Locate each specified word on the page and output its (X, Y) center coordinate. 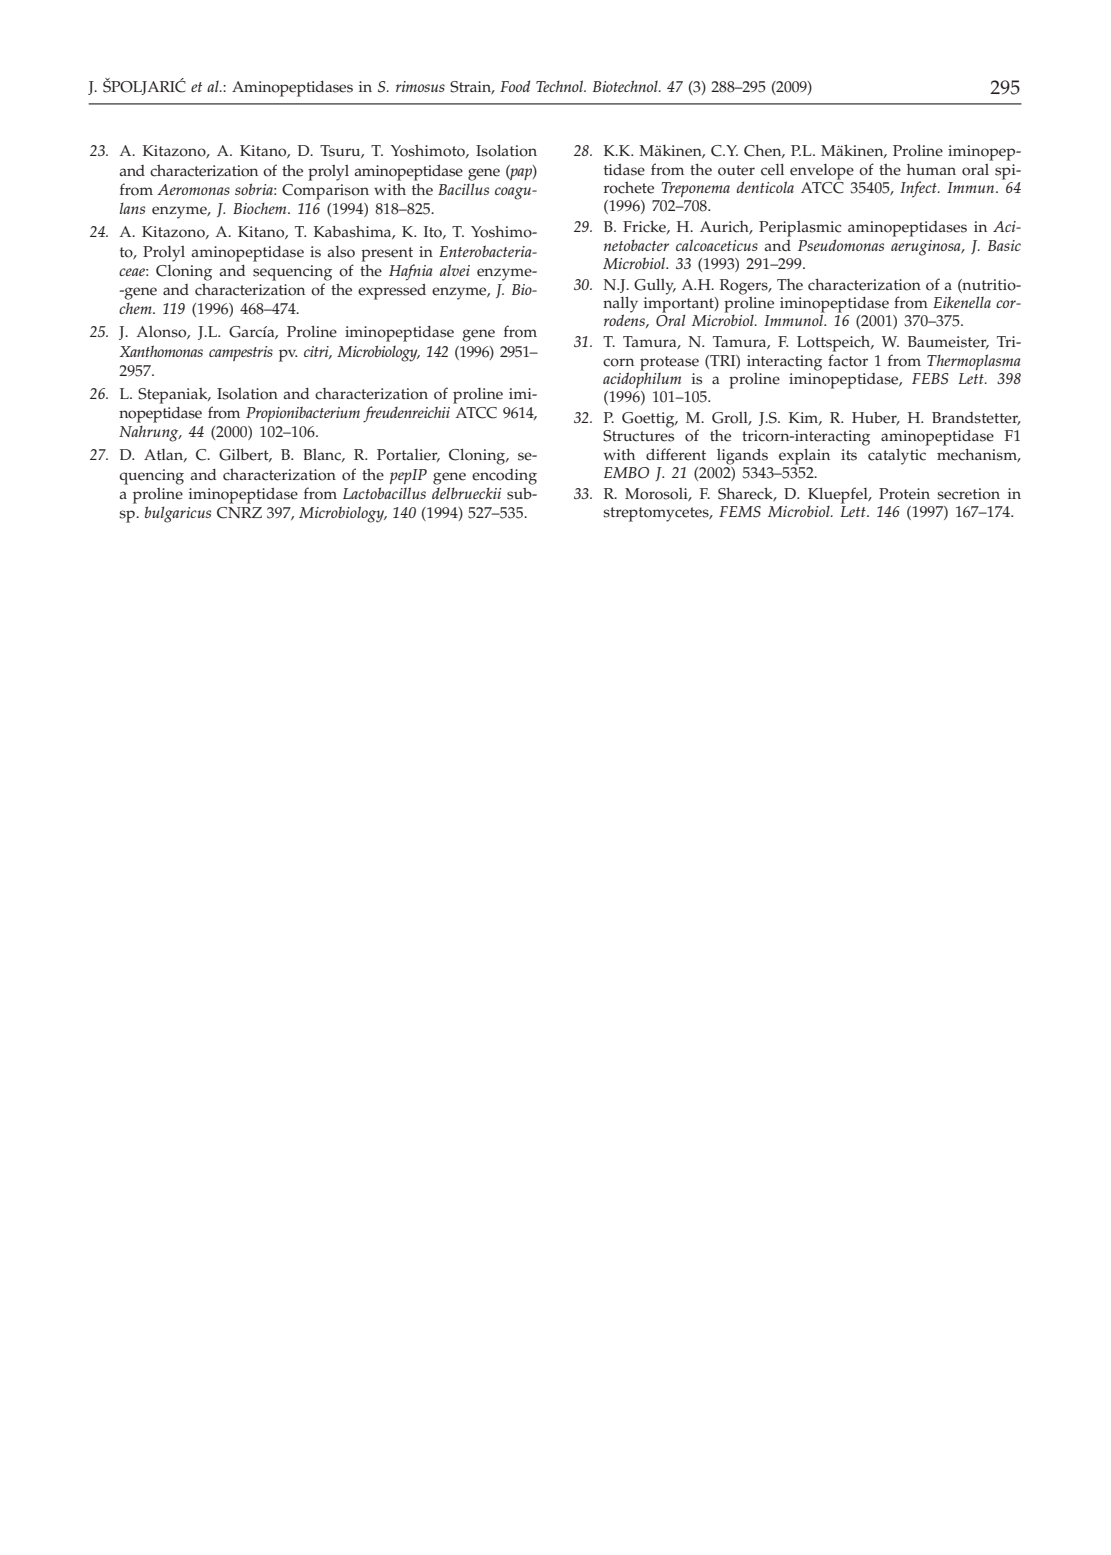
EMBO (626, 473)
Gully (655, 287)
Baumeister (948, 342)
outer (736, 170)
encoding (504, 477)
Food (515, 86)
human (931, 169)
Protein (904, 494)
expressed (392, 292)
